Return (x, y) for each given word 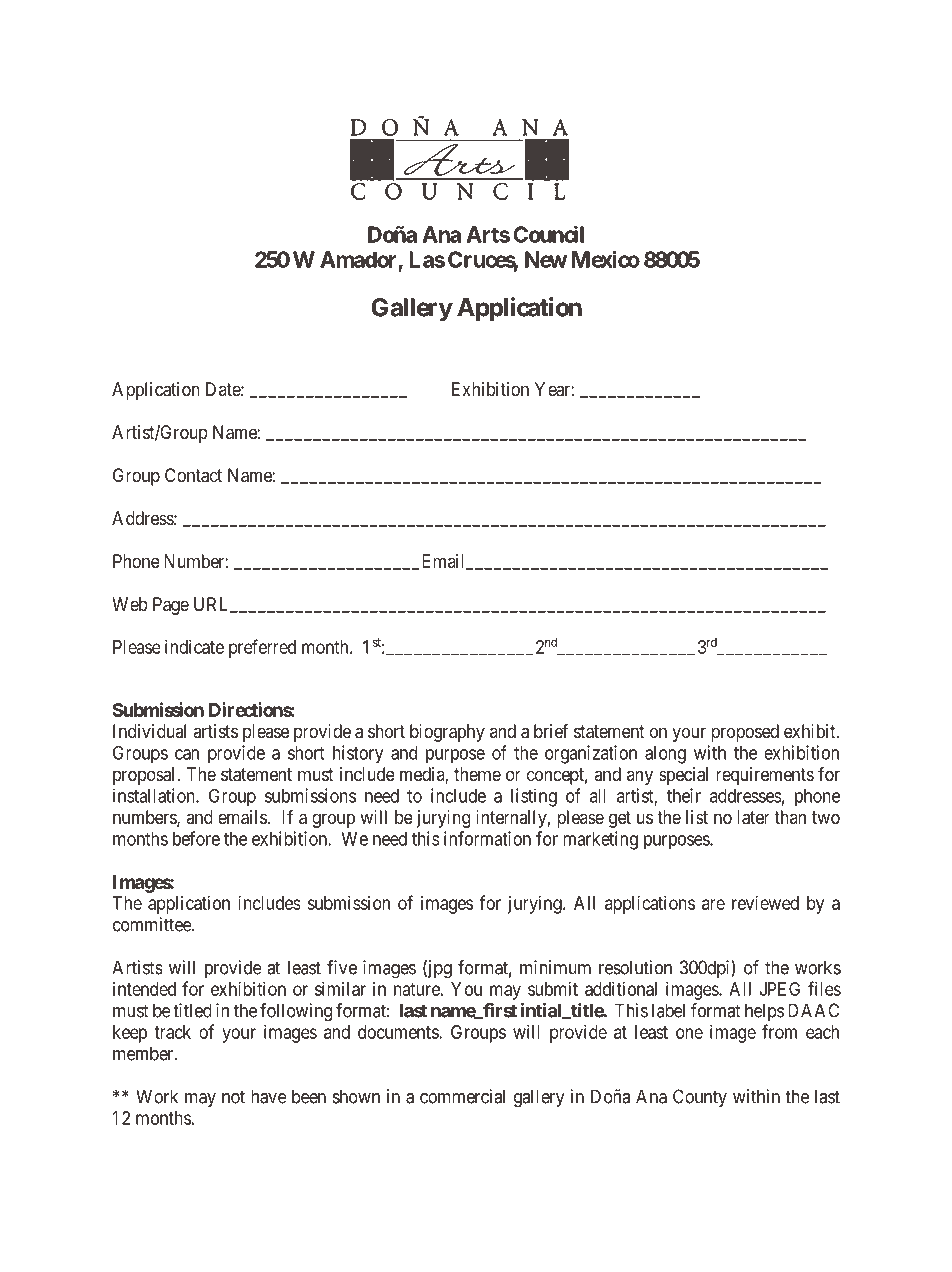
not (233, 1097)
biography (447, 733)
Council (548, 234)
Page (171, 606)
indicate (194, 647)
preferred (262, 648)
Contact (193, 475)
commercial (462, 1096)
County (700, 1098)
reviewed (765, 903)
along (665, 755)
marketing (600, 840)
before (196, 838)
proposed (745, 733)
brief (551, 731)
